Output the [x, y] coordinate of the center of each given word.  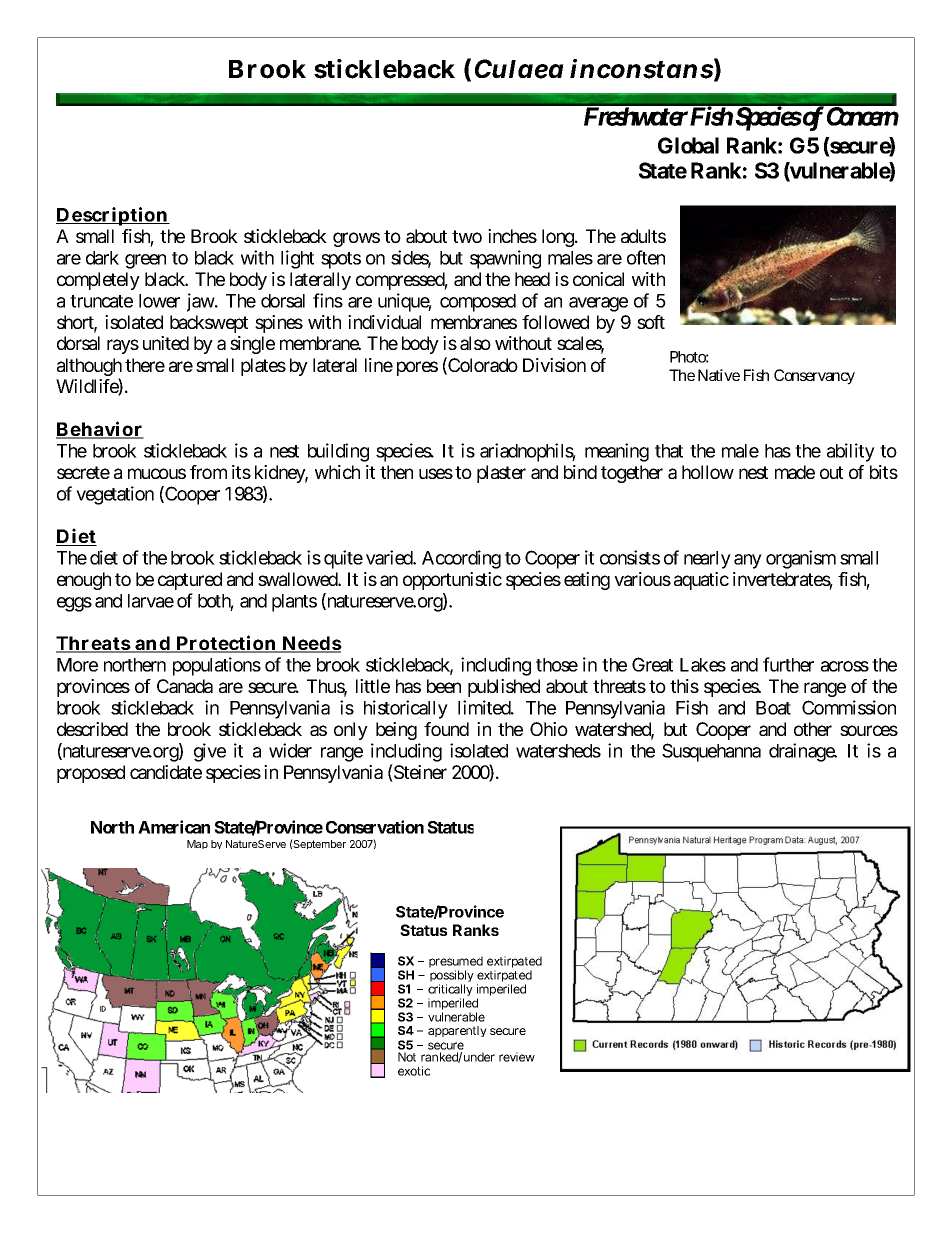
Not [407, 1057]
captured [190, 581]
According [461, 559]
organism [801, 559]
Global [688, 145]
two [467, 236]
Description [112, 216]
